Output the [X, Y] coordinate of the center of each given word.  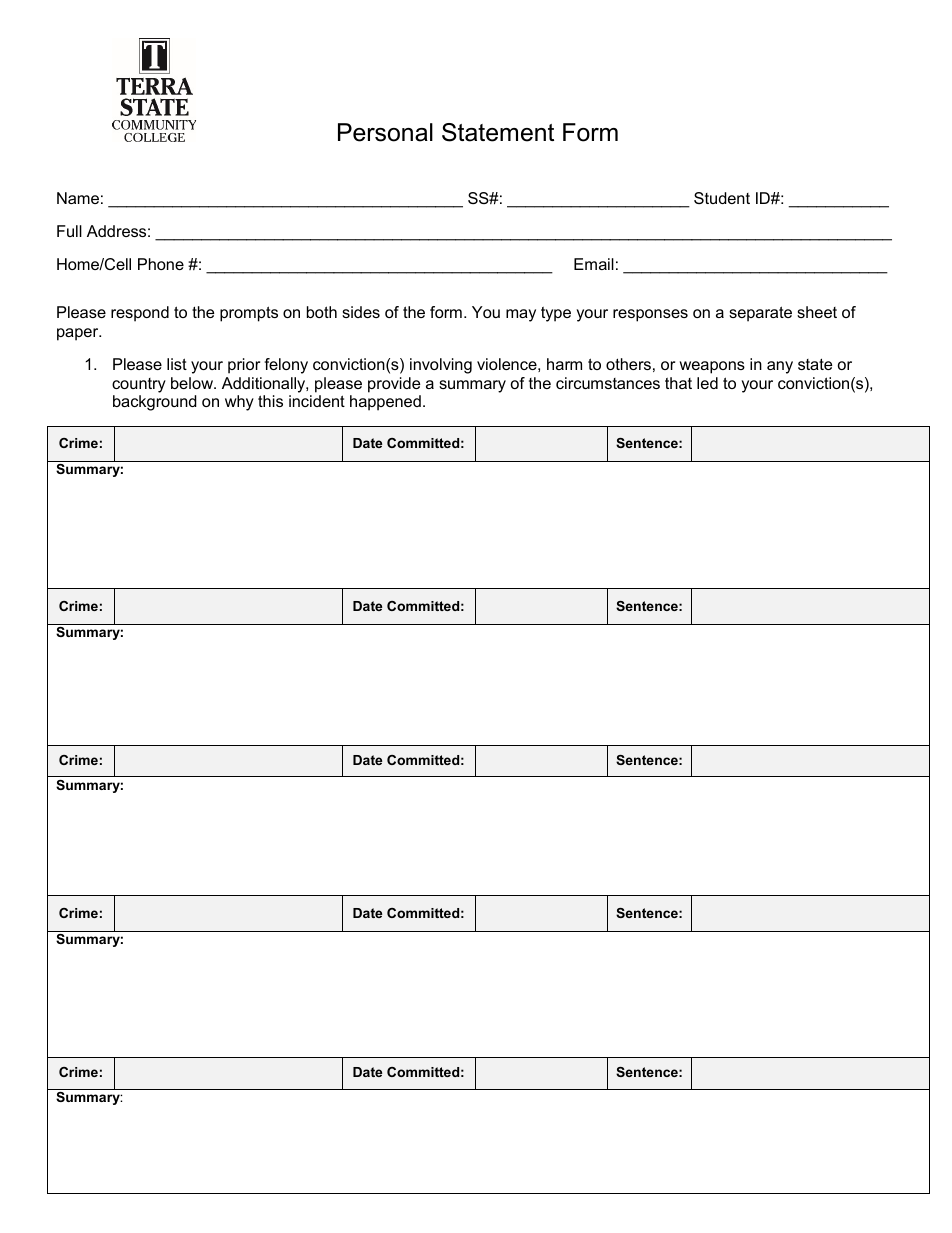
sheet [817, 312]
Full [69, 231]
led [707, 383]
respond [140, 314]
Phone [161, 264]
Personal [385, 132]
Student [722, 198]
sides [361, 312]
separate [760, 314]
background [155, 403]
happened [385, 403]
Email [594, 264]
